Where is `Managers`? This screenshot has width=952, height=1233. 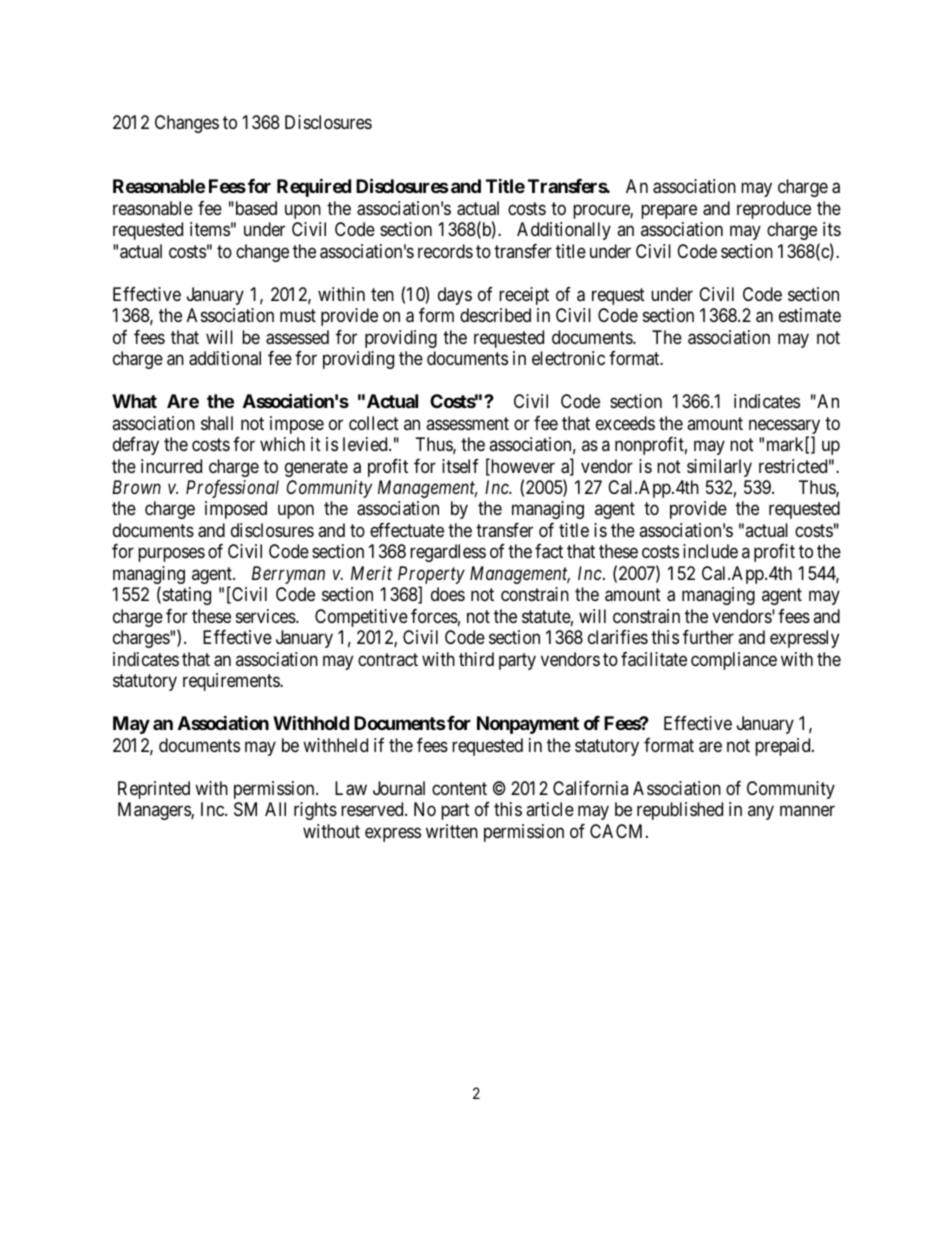 Managers is located at coordinates (155, 811).
